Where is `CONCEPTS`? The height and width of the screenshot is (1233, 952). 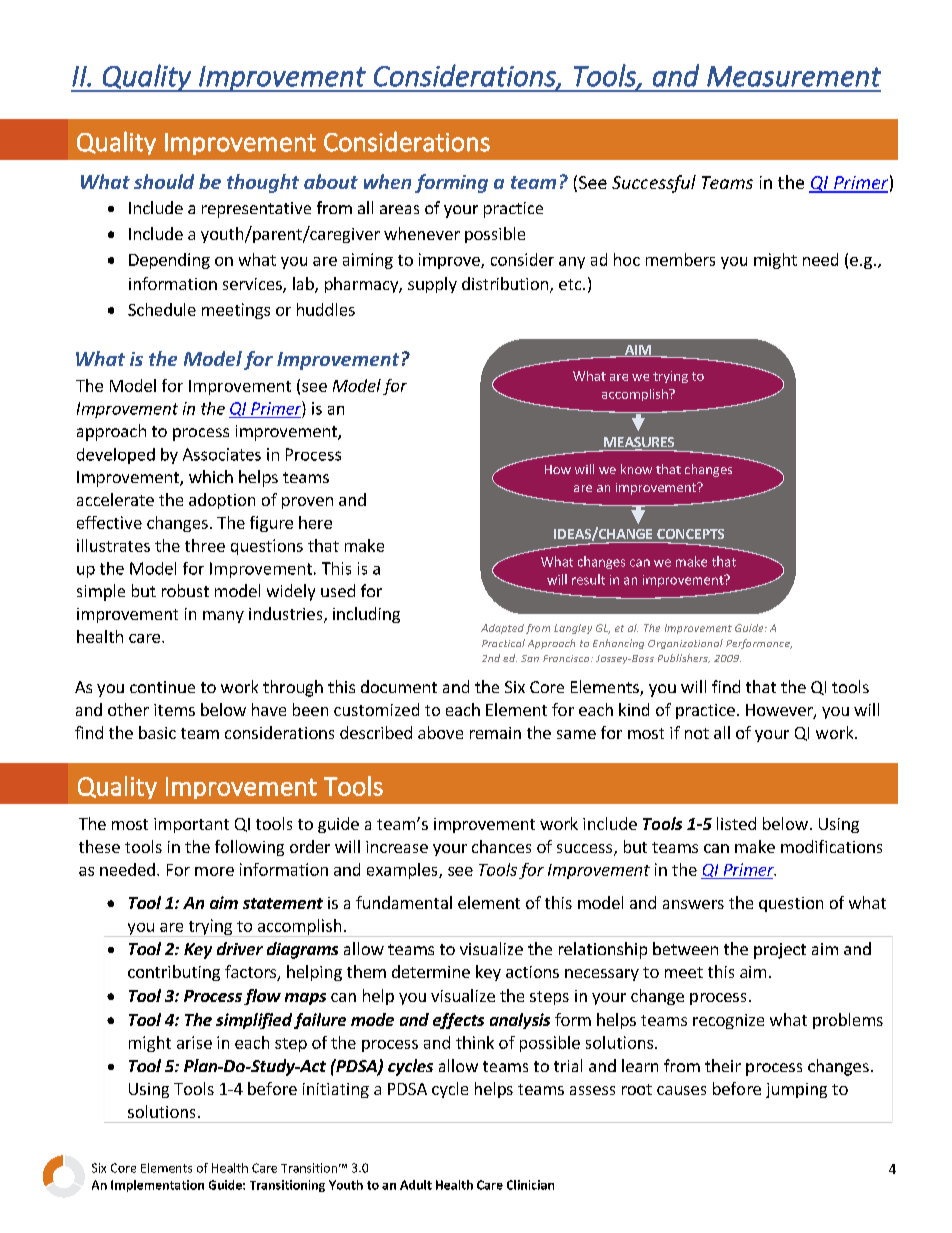
CONCEPTS is located at coordinates (690, 534).
